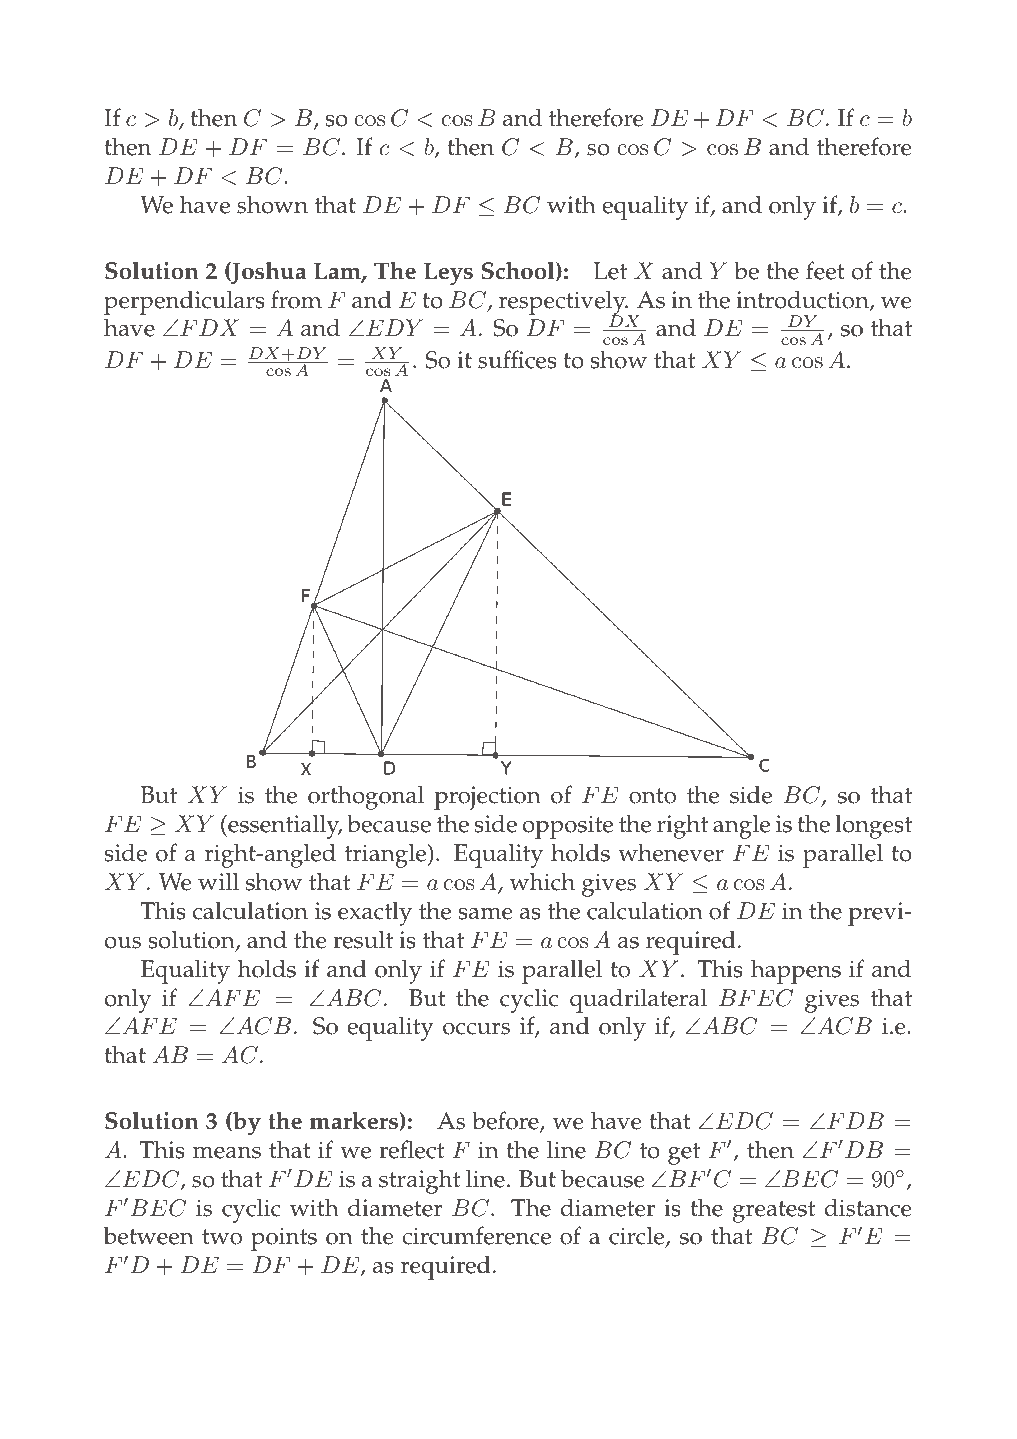  Describe the element at coordinates (796, 971) in the page. I see `happens` at that location.
